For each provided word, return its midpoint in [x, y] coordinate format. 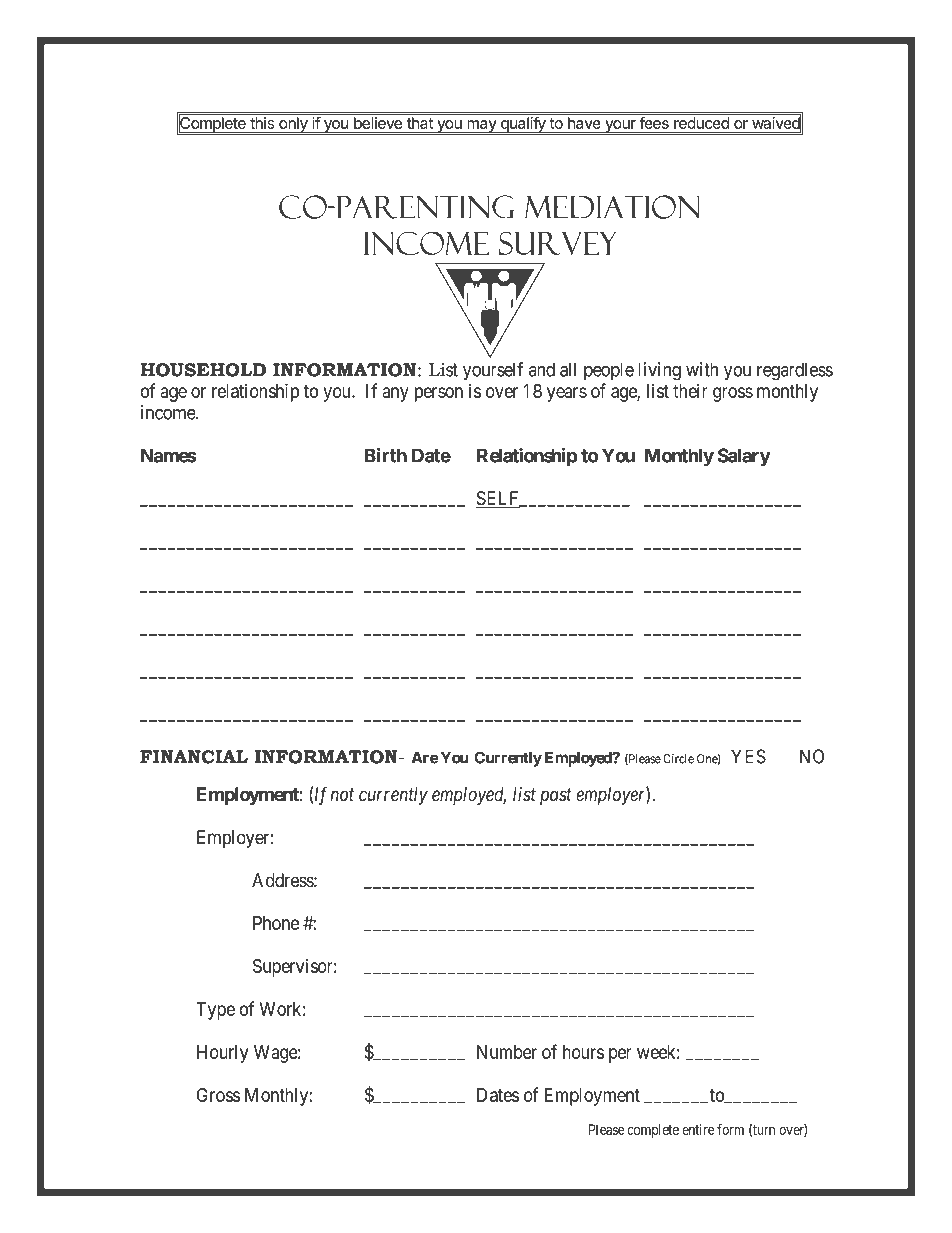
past [556, 796]
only [293, 126]
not [342, 795]
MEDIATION [612, 207]
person [439, 394]
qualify [523, 126]
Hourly [222, 1054]
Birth [386, 455]
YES [748, 756]
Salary [744, 457]
